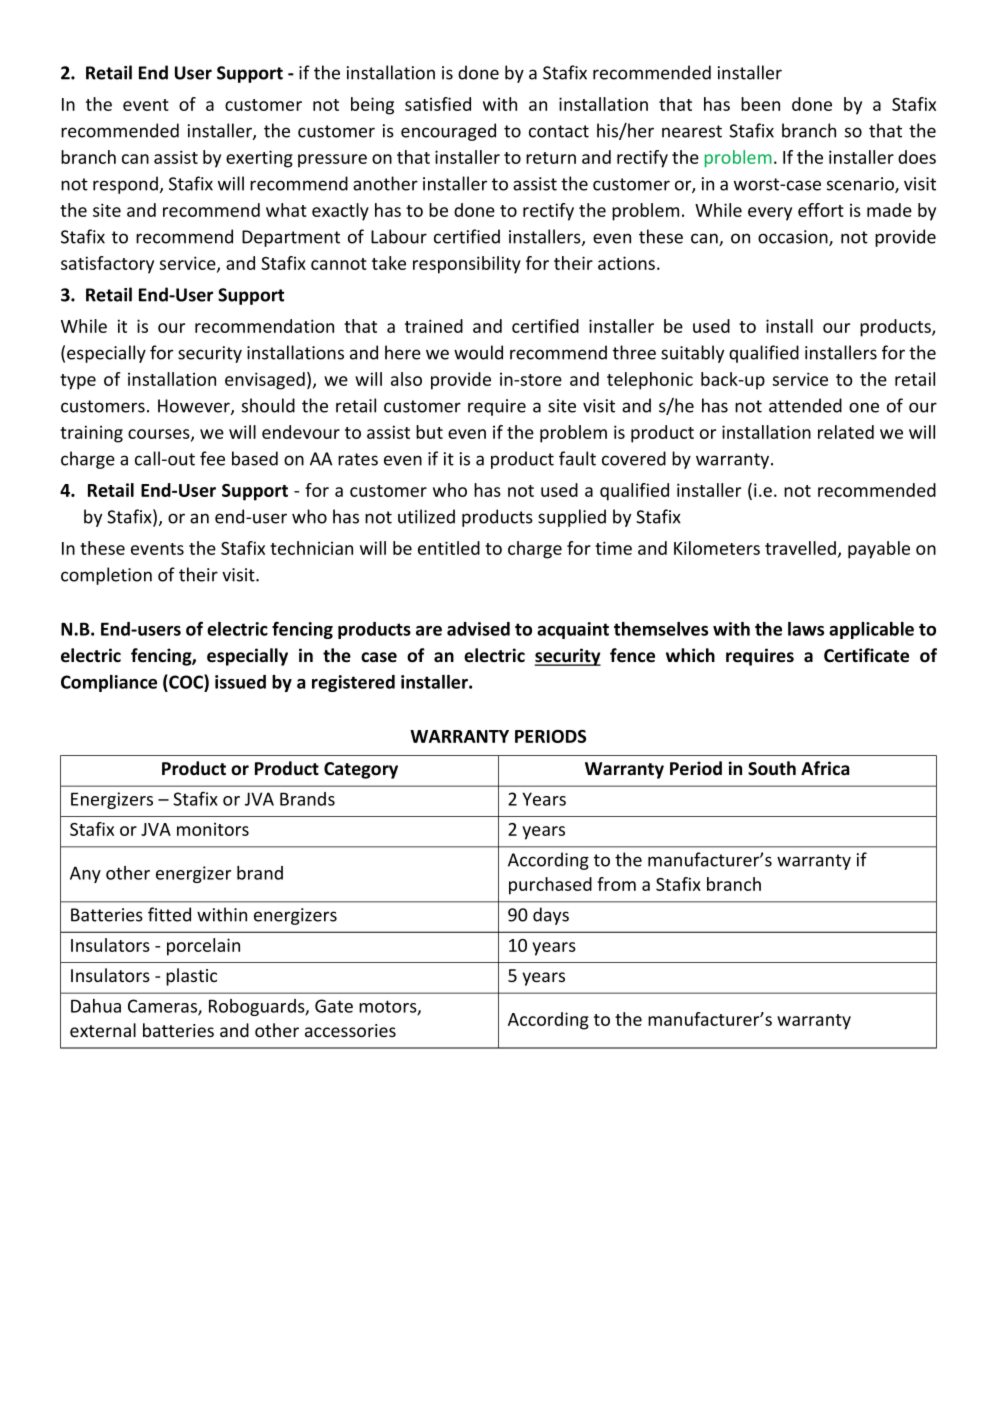 Image resolution: width=997 pixels, height=1411 pixels. I want to click on been, so click(760, 104).
